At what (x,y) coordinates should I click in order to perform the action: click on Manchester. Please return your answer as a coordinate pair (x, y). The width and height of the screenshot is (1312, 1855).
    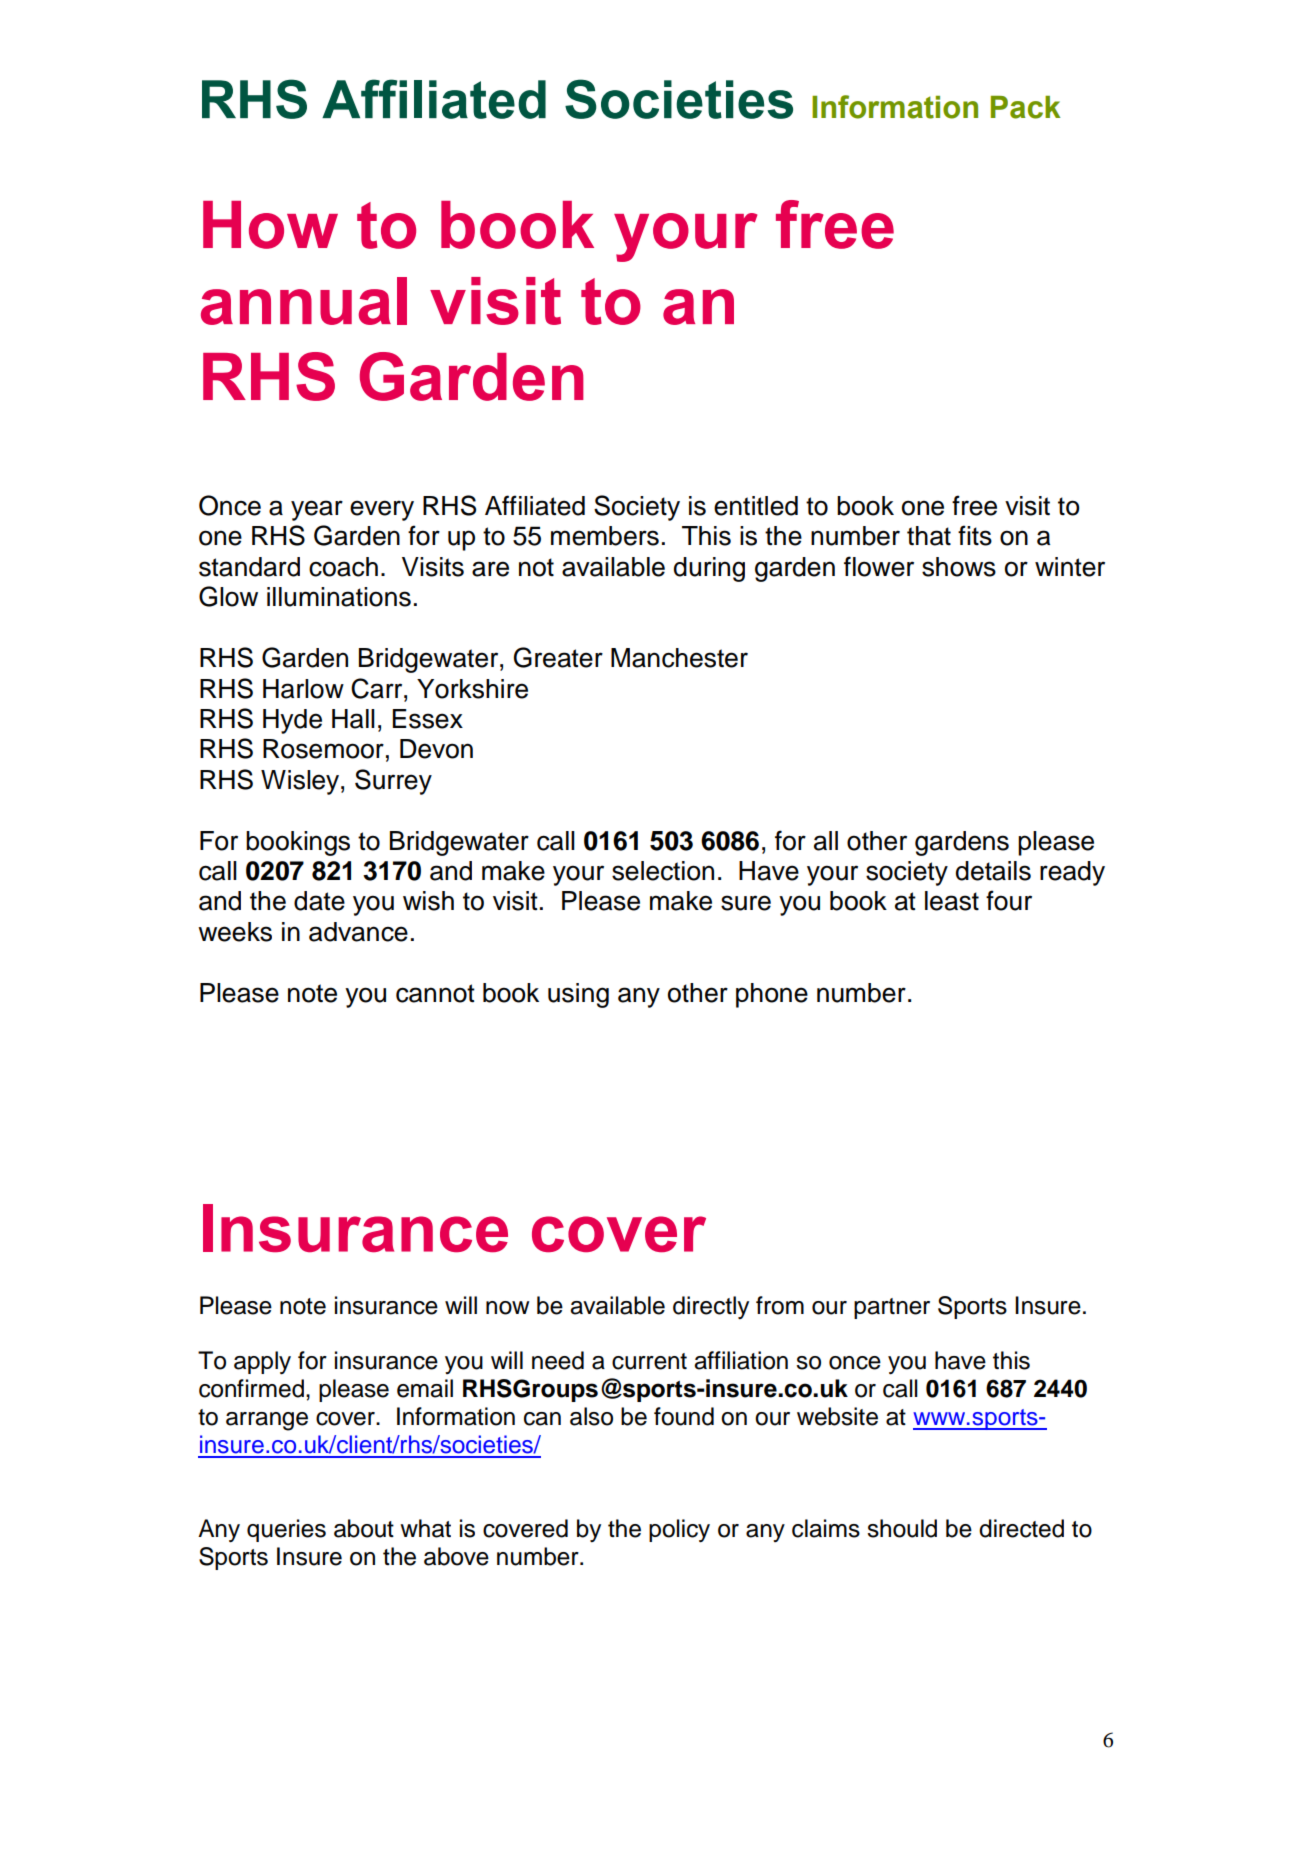
    Looking at the image, I should click on (679, 658).
